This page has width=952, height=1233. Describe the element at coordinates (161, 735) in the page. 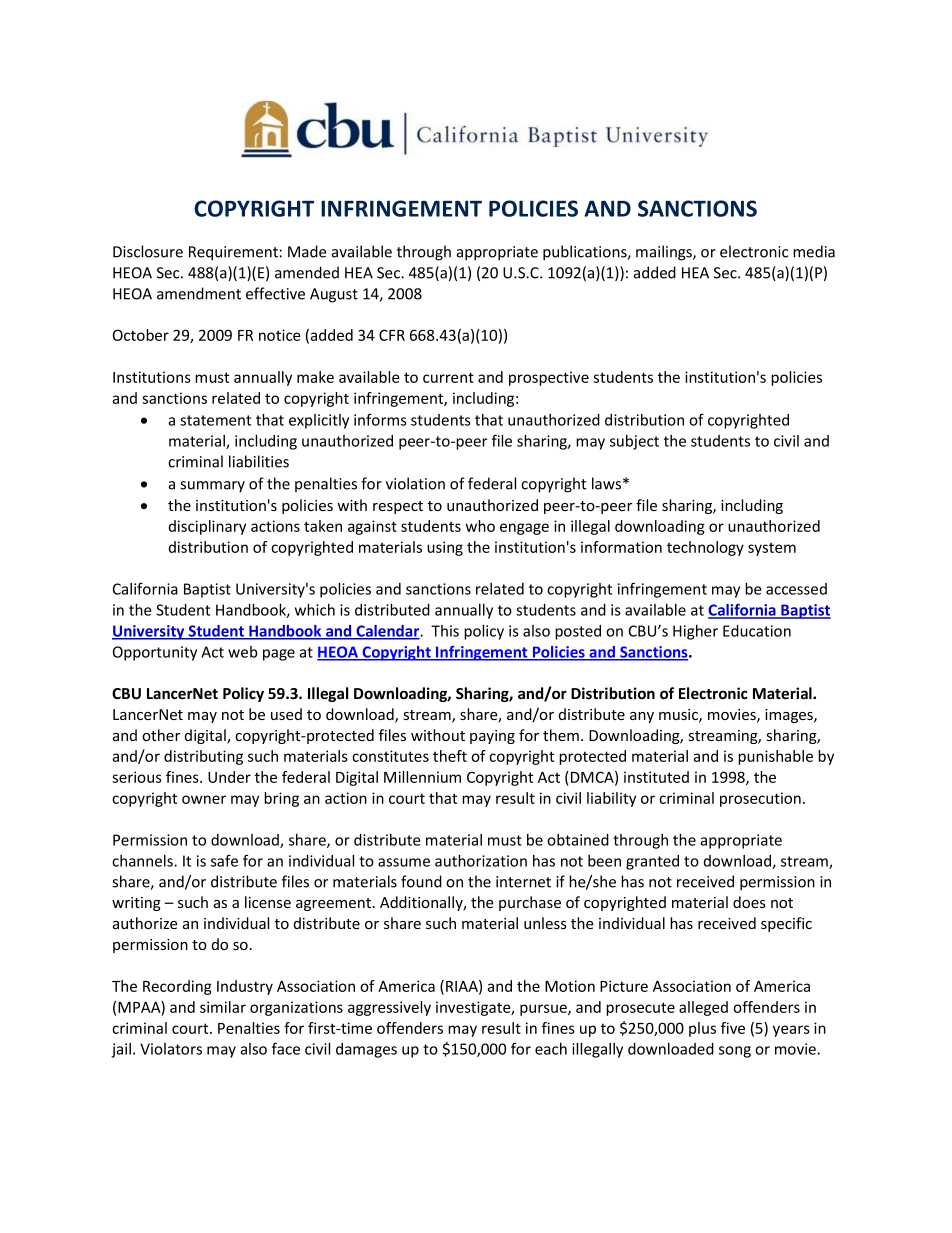

I see `other` at that location.
